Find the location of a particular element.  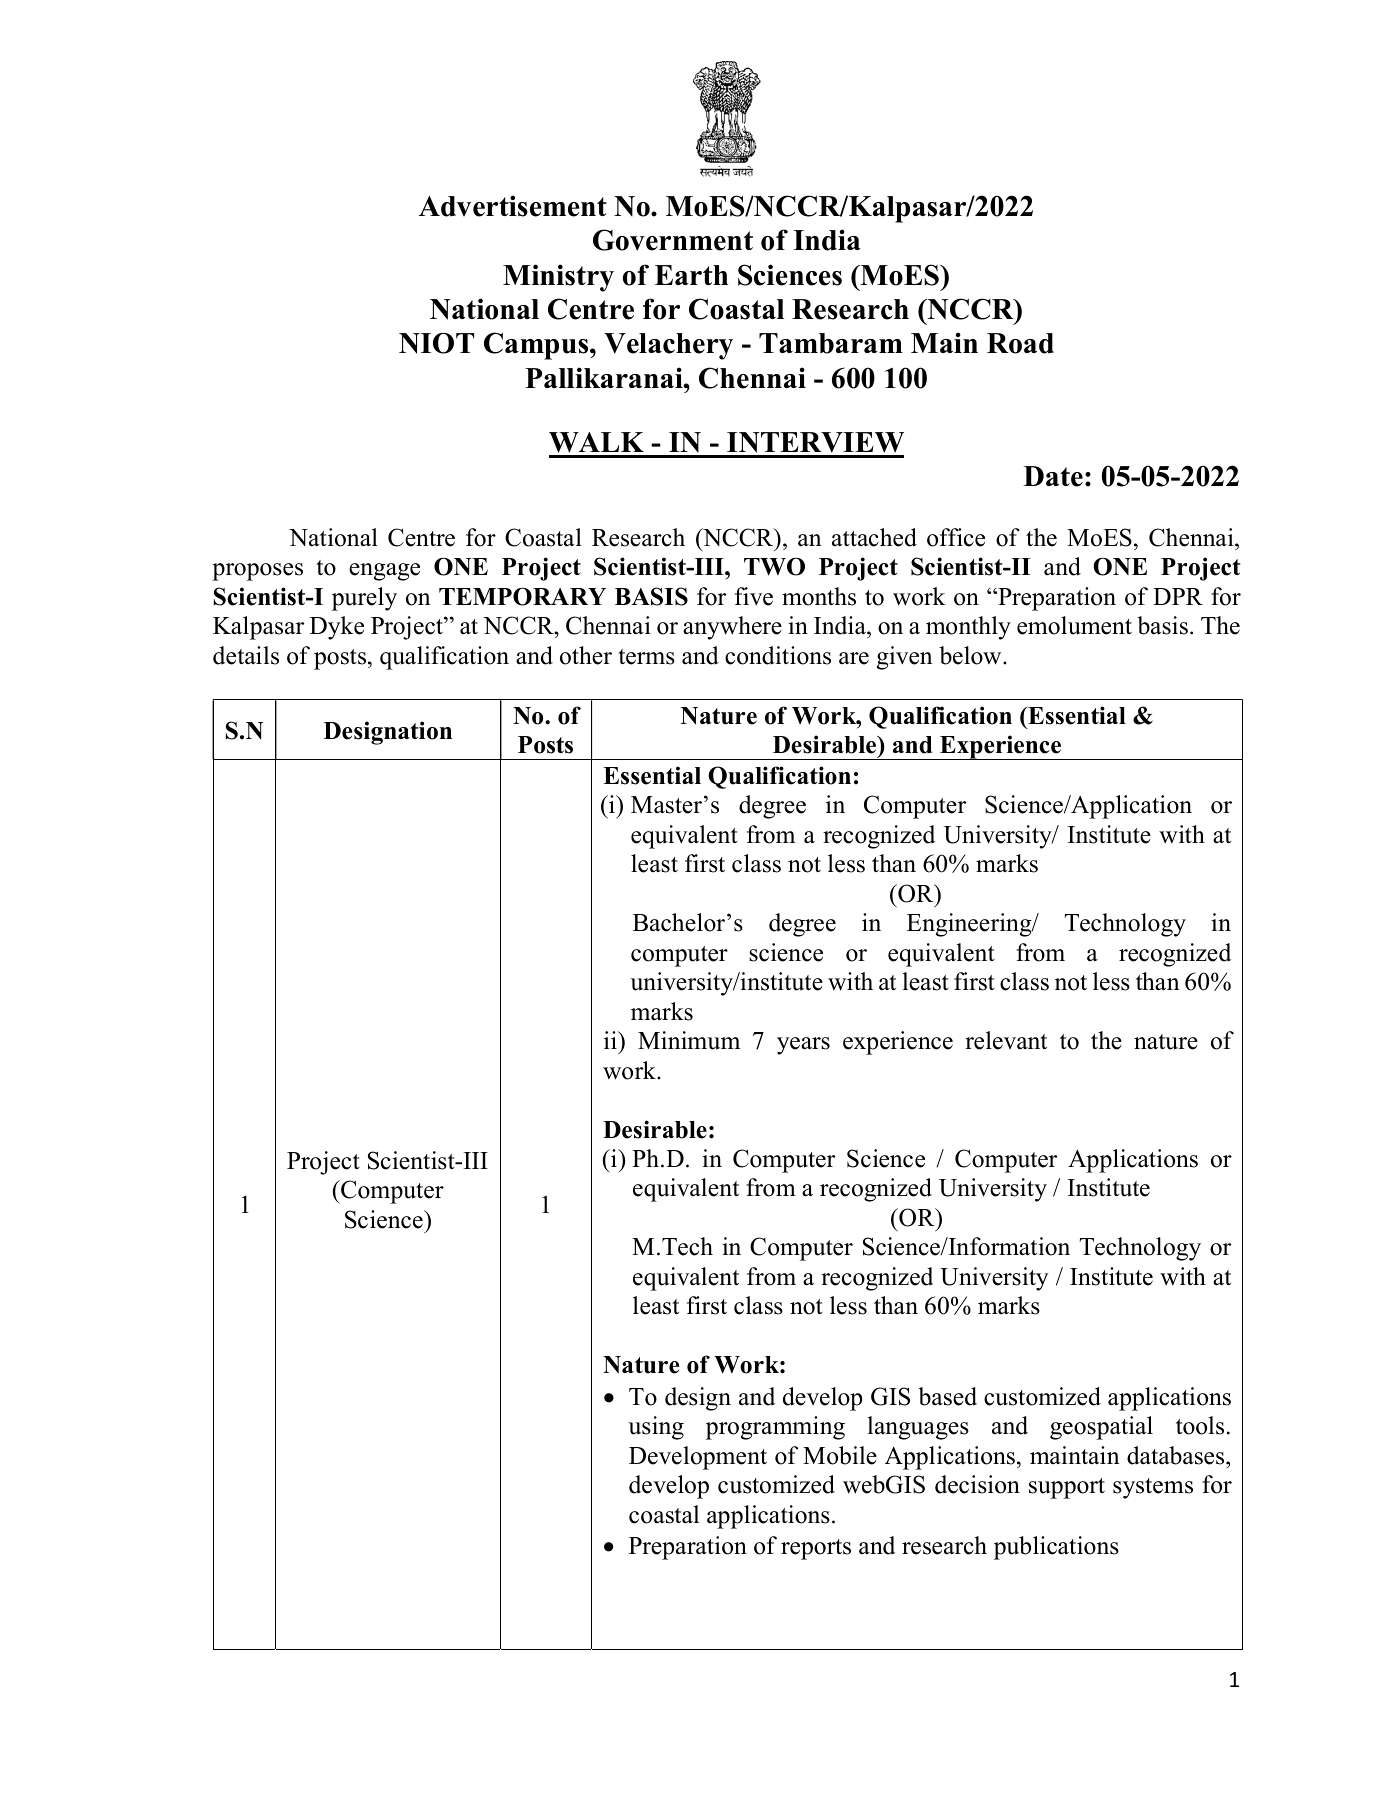

details is located at coordinates (246, 655).
